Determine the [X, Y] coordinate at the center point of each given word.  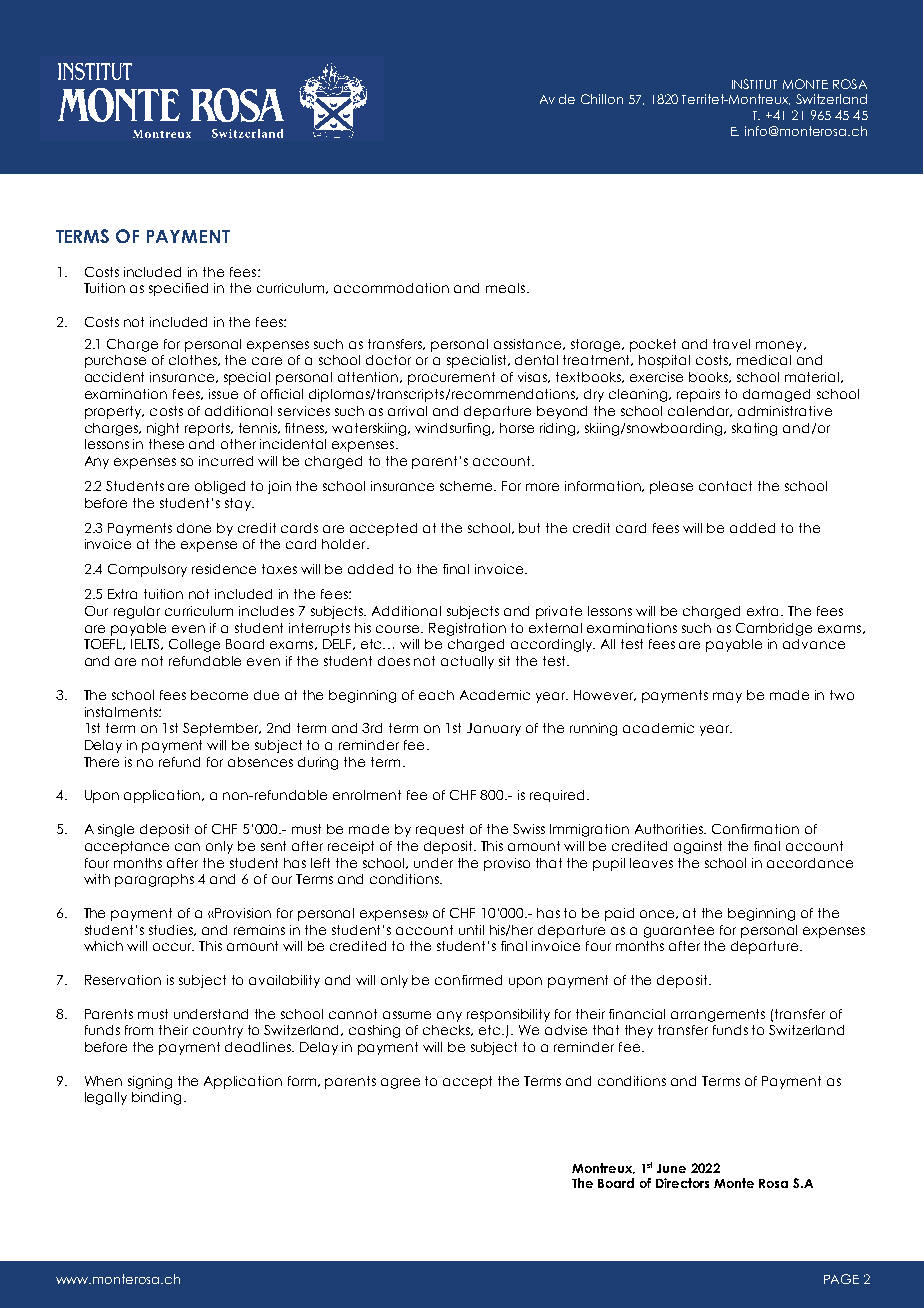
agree [400, 1083]
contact [725, 486]
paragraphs [154, 880]
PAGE [841, 1279]
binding [156, 1098]
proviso [507, 864]
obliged [220, 487]
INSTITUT [754, 84]
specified [178, 289]
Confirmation [755, 829]
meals [507, 288]
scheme [468, 486]
